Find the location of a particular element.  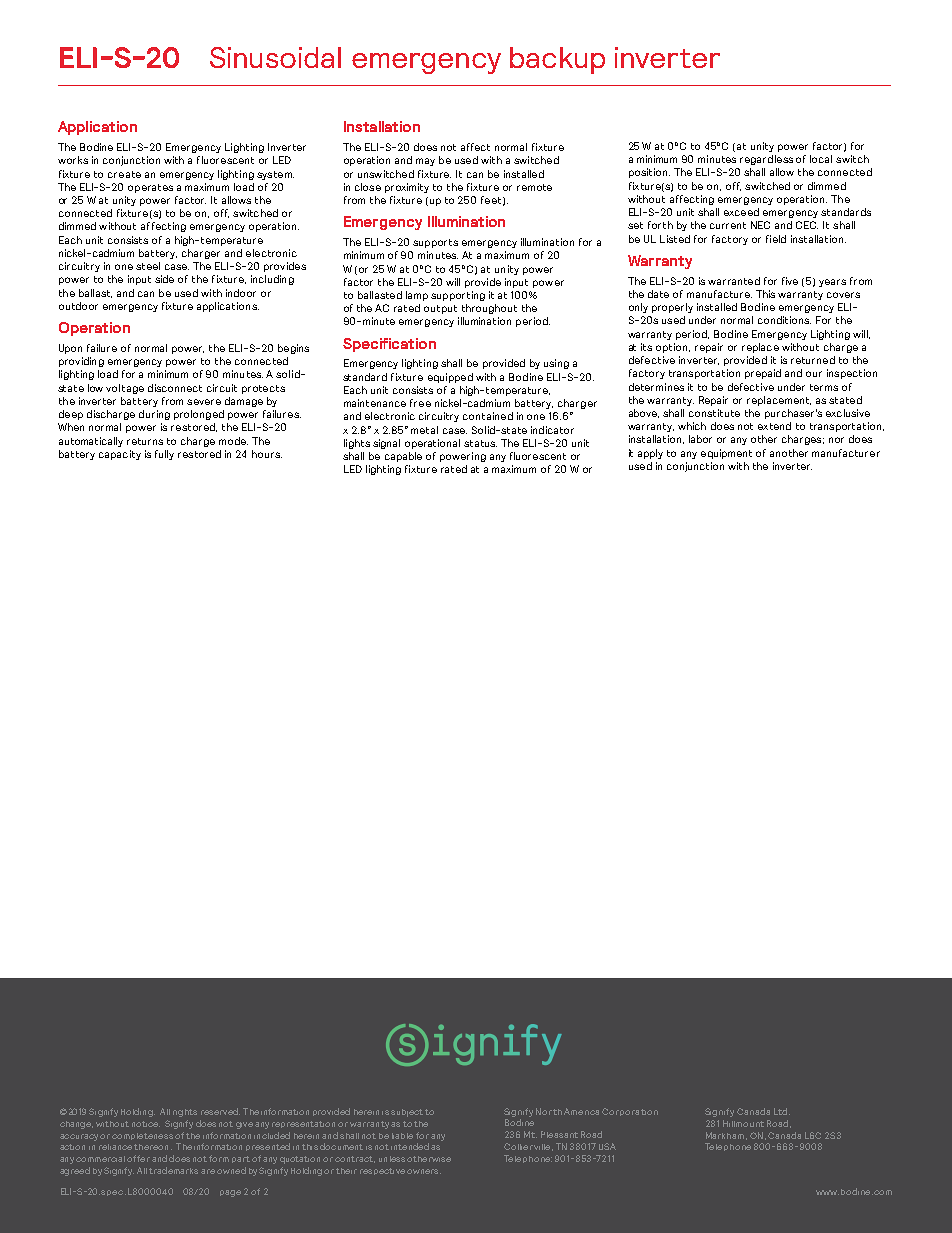

trademarks is located at coordinates (173, 1170).
